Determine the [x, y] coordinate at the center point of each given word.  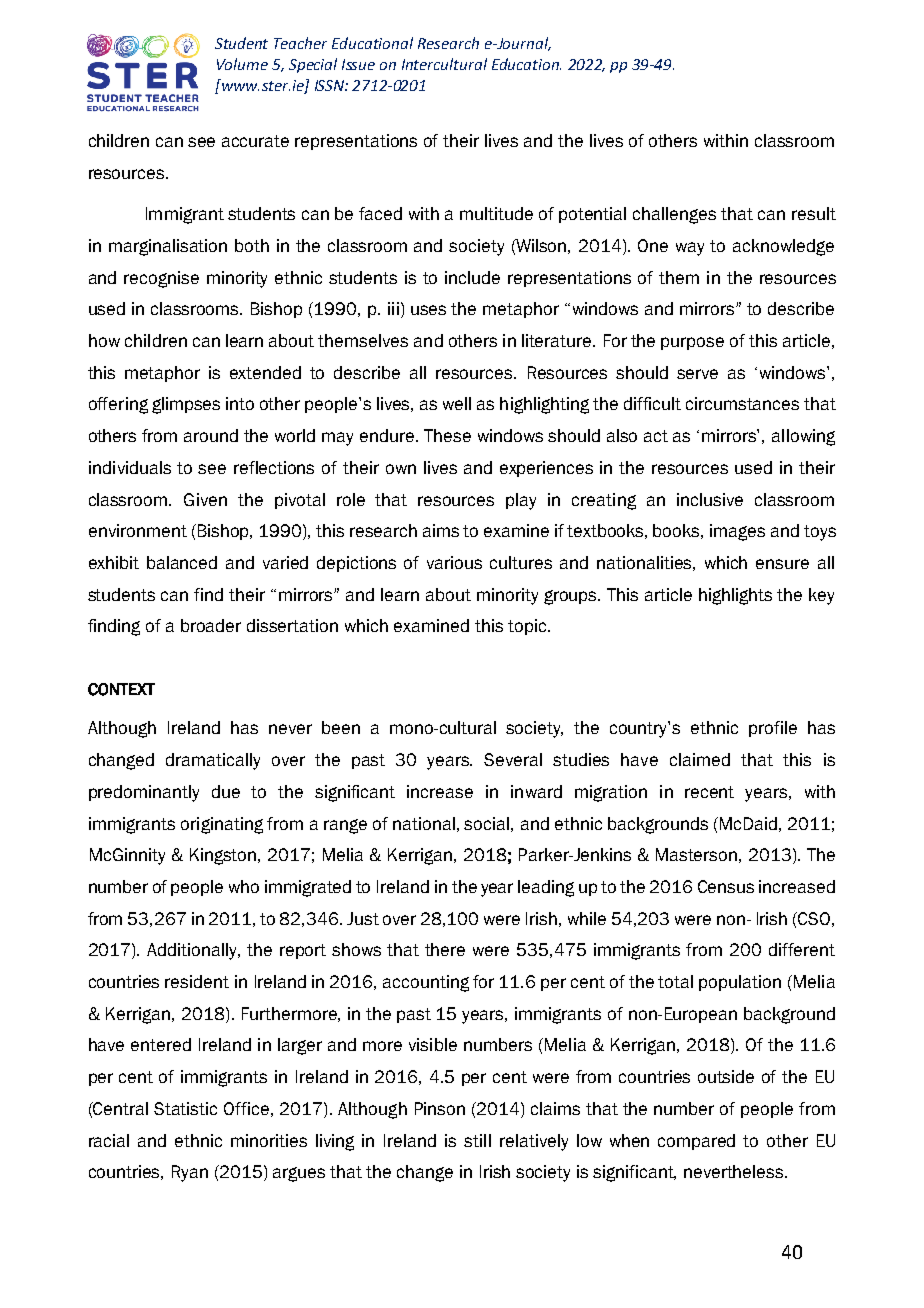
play [521, 501]
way [690, 249]
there [445, 949]
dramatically [213, 761]
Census [726, 886]
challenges [674, 215]
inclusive [710, 499]
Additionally [193, 951]
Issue [358, 64]
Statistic [185, 1108]
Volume [242, 64]
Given [205, 499]
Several [513, 759]
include [472, 277]
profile [773, 729]
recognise [161, 279]
